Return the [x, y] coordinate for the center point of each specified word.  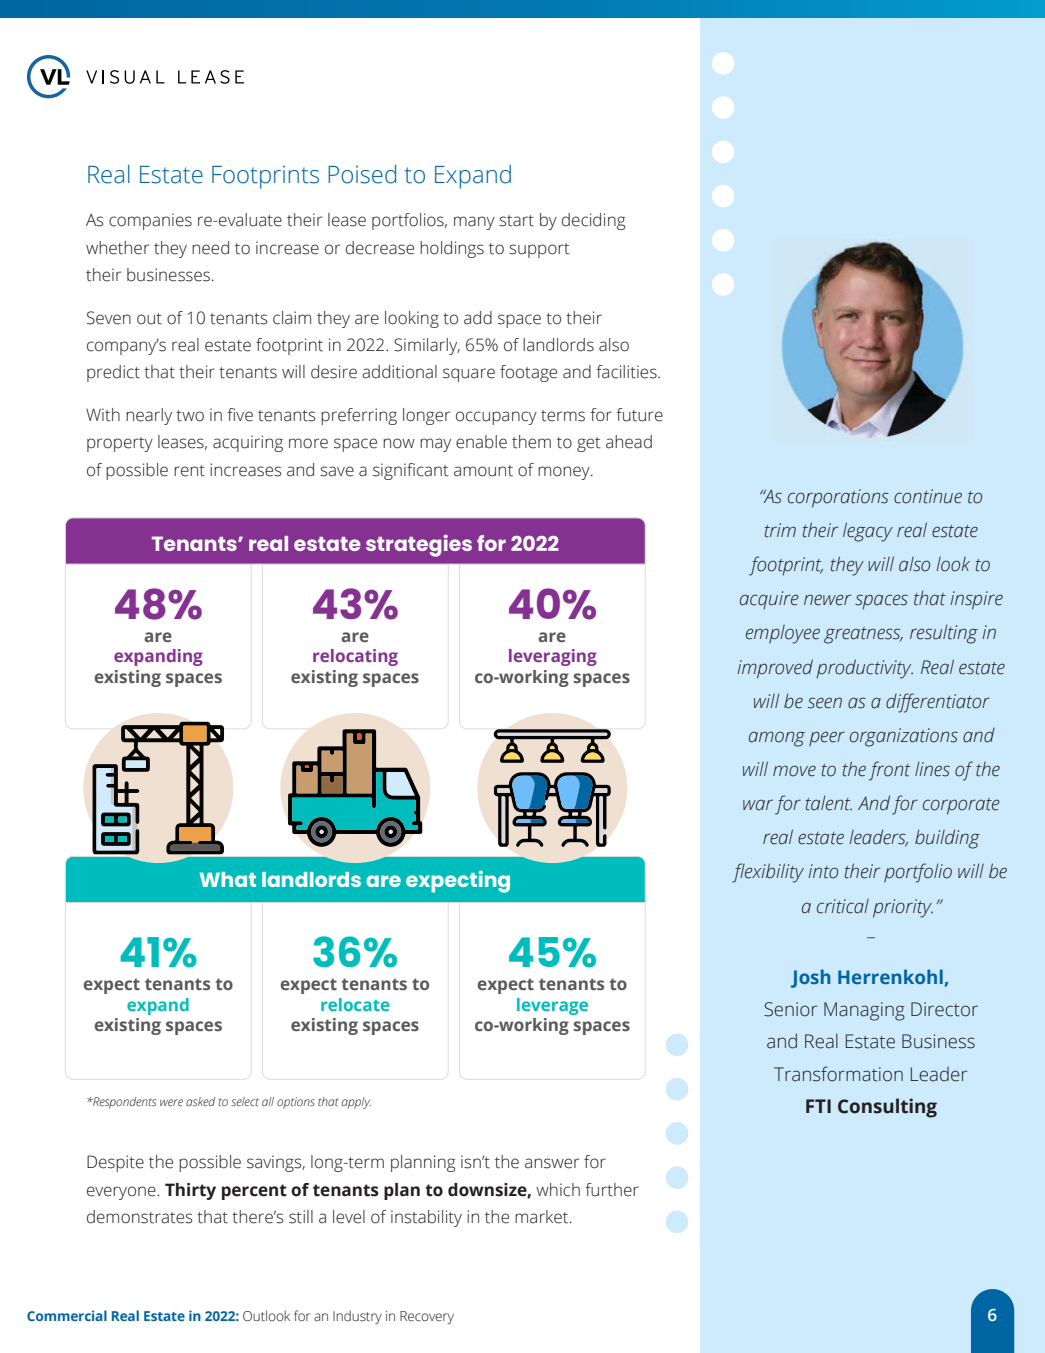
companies [150, 221]
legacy [868, 532]
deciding [593, 221]
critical [843, 906]
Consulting [887, 1108]
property [120, 444]
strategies [419, 545]
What [228, 879]
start [516, 221]
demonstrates [140, 1217]
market [543, 1217]
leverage [552, 1006]
